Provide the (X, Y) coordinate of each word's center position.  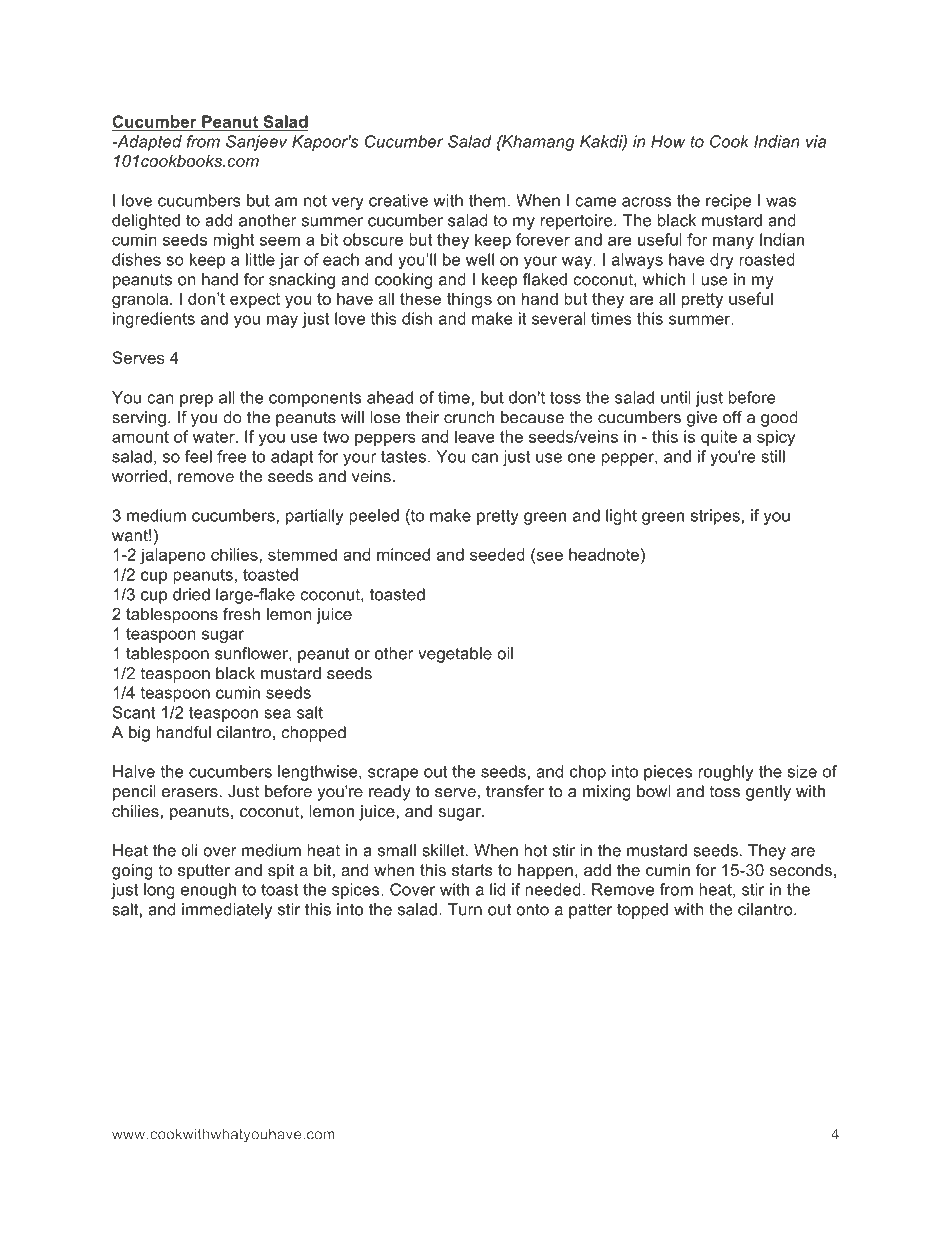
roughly (726, 773)
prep (196, 400)
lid (497, 889)
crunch (469, 417)
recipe (728, 202)
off (732, 417)
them (487, 200)
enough (208, 891)
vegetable (455, 655)
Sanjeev (256, 143)
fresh (241, 613)
